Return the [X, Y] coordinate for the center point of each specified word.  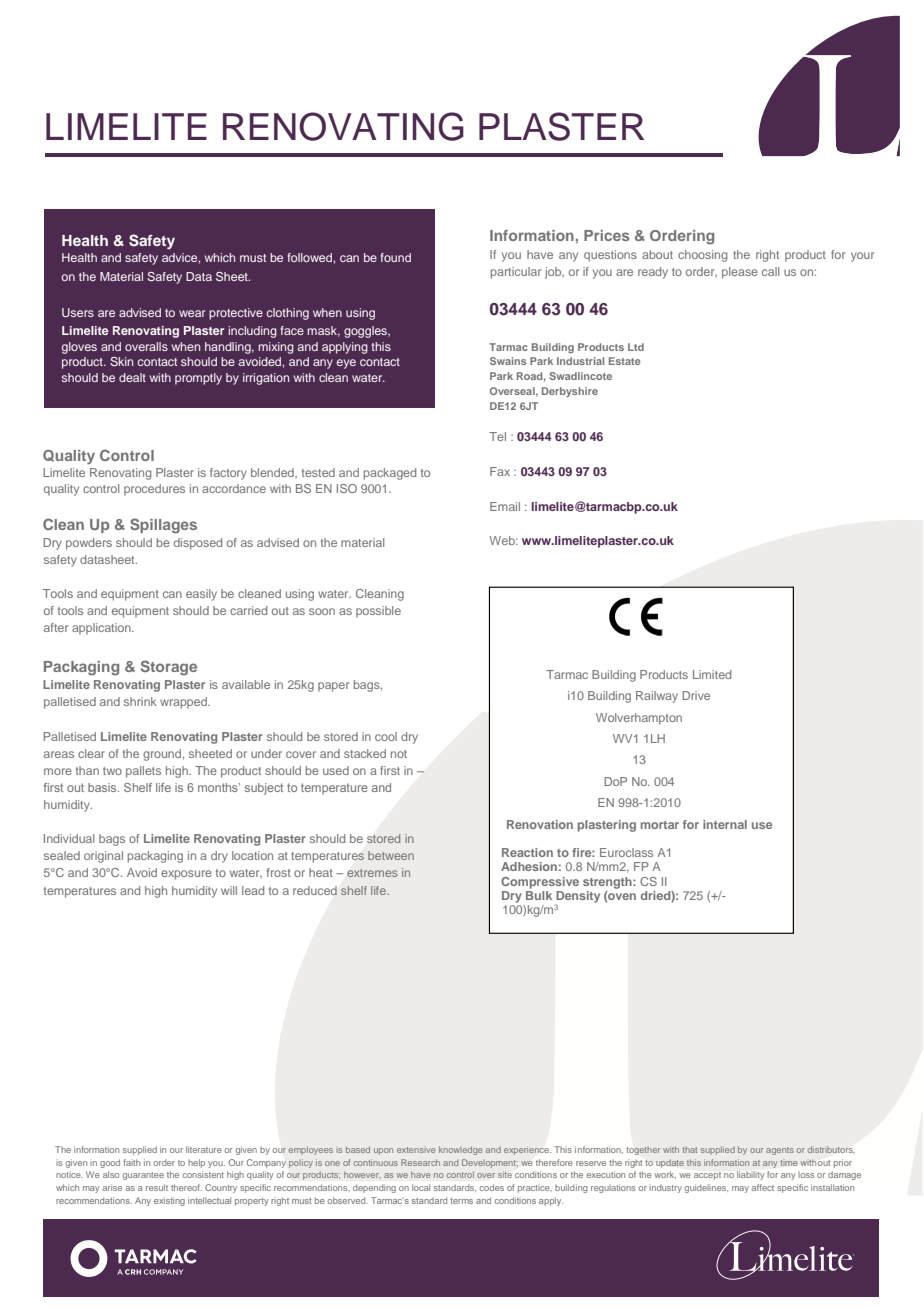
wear [192, 313]
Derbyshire [570, 392]
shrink [140, 701]
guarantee [143, 1176]
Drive [696, 695]
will [229, 890]
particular [516, 273]
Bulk [539, 895]
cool [386, 736]
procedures [154, 490]
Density [577, 898]
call [770, 271]
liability [750, 1176]
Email [505, 506]
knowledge [460, 1150]
